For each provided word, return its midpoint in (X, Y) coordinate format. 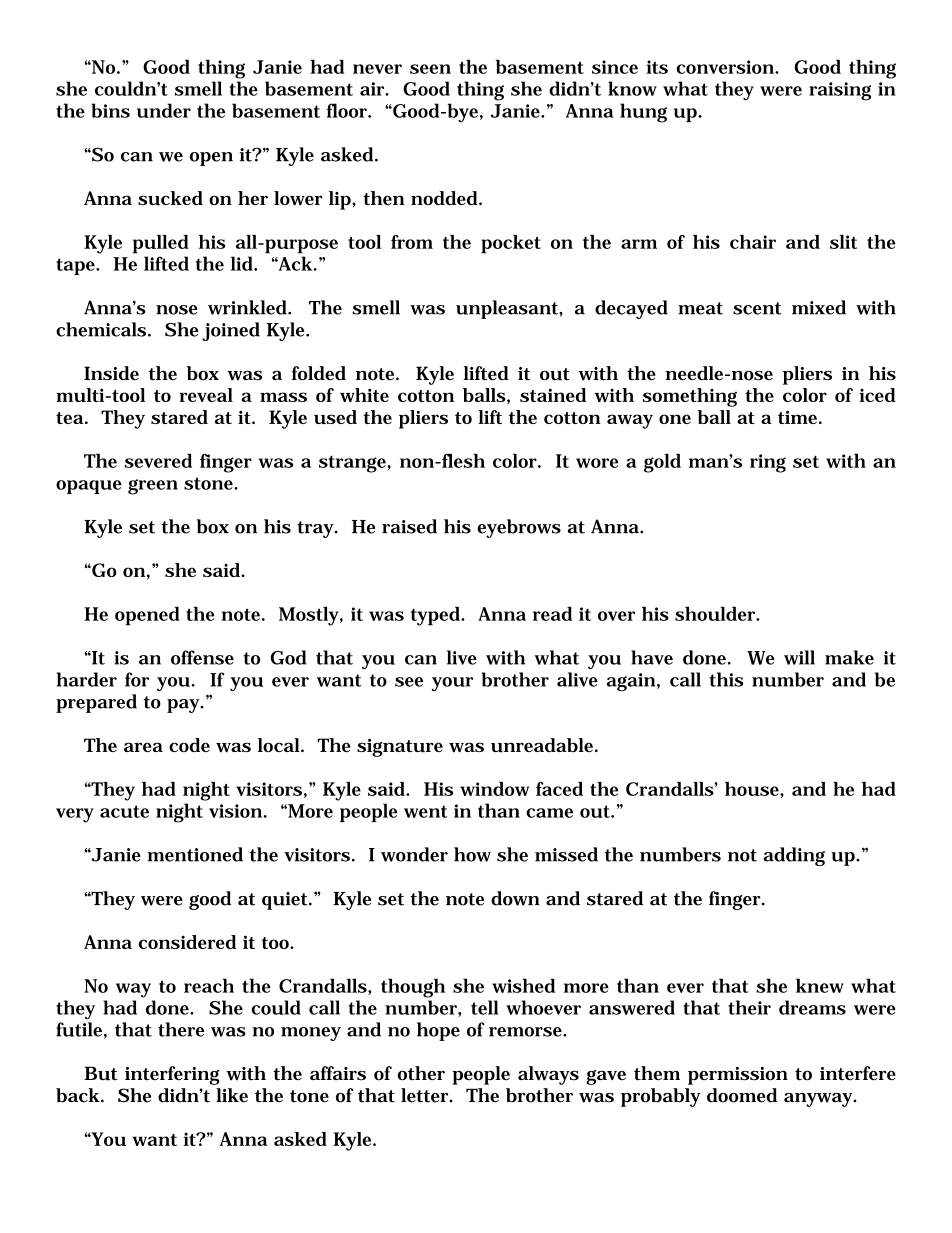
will (799, 657)
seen (430, 69)
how (472, 854)
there (181, 1029)
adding (794, 856)
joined (231, 331)
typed (436, 616)
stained (553, 395)
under (164, 110)
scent (757, 308)
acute (124, 811)
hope (438, 1031)
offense (202, 657)
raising (840, 91)
